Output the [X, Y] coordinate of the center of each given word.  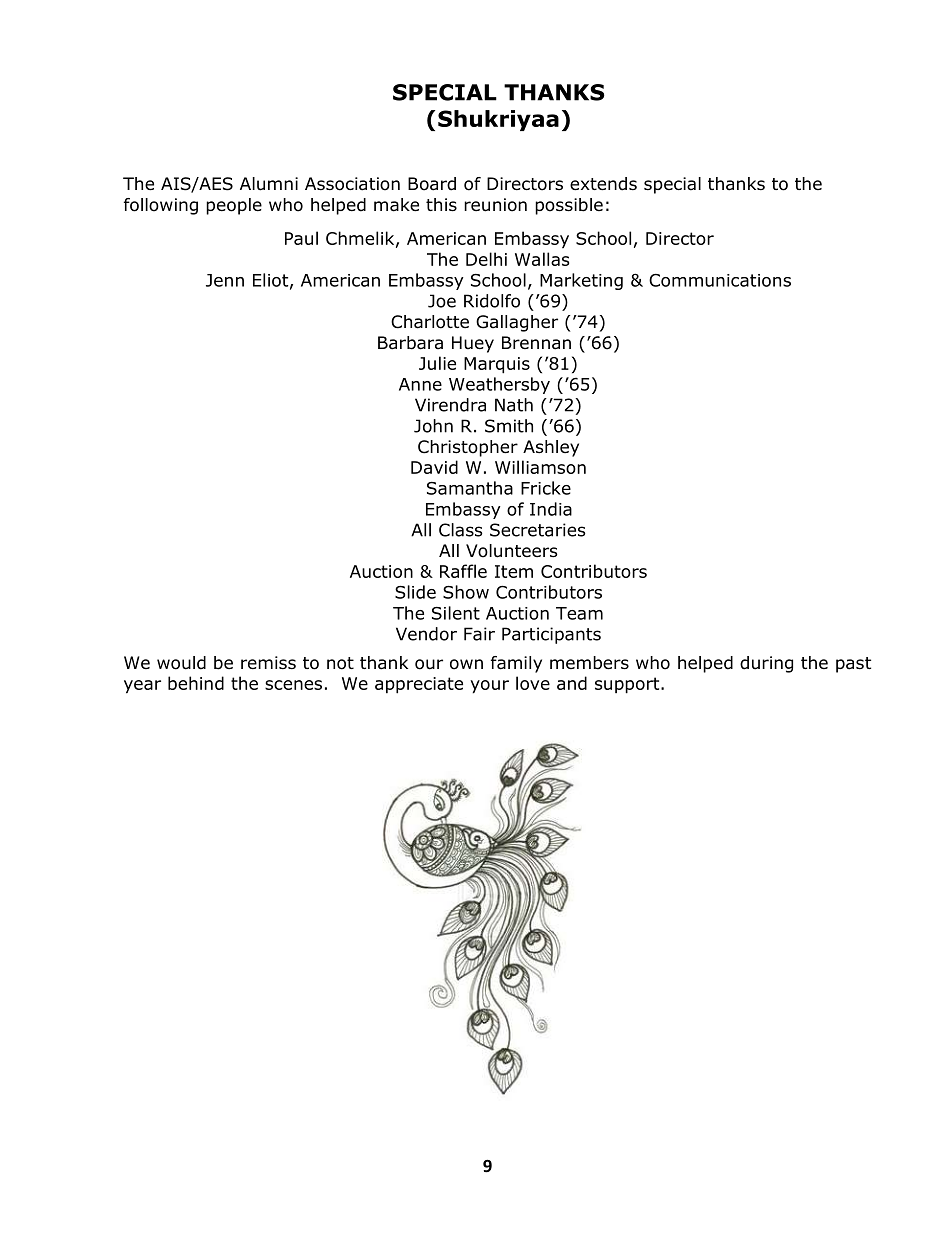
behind [196, 683]
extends [603, 184]
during [766, 664]
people [234, 206]
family [516, 664]
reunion [495, 205]
